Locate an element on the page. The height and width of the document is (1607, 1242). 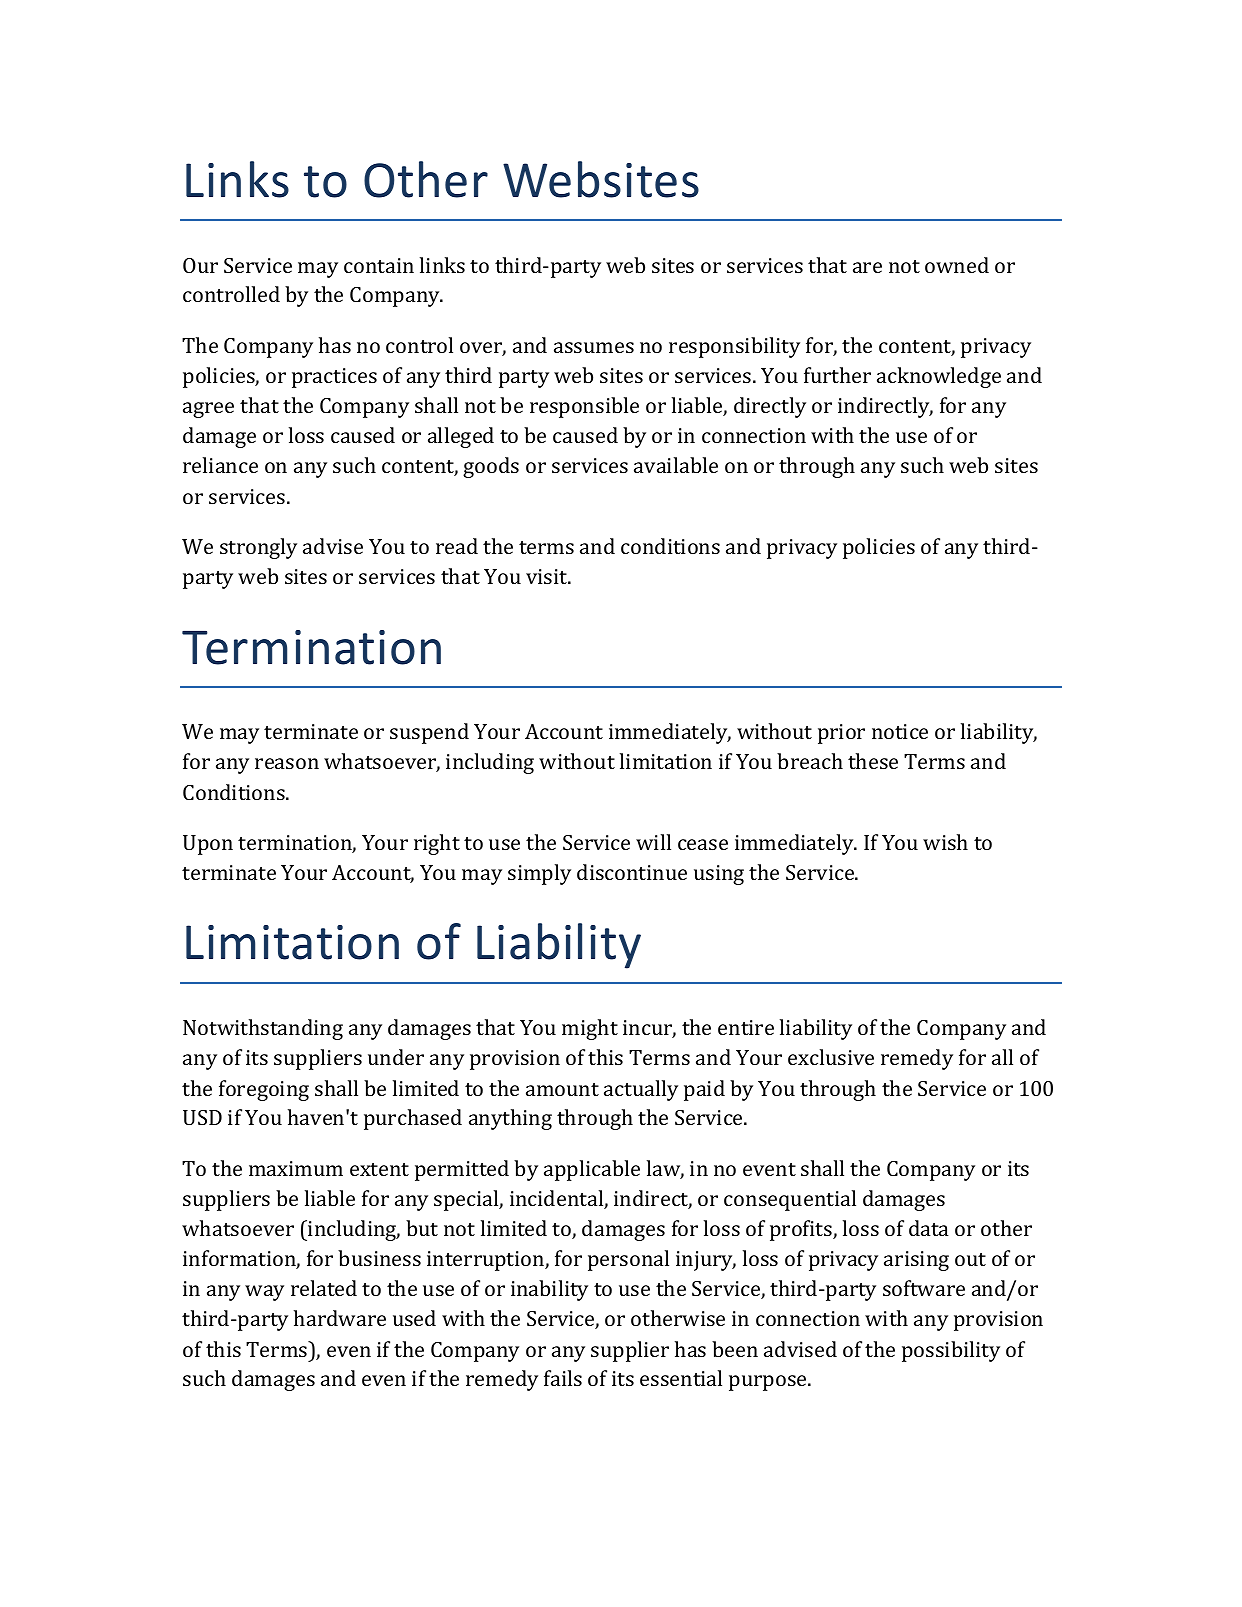
available is located at coordinates (676, 465).
